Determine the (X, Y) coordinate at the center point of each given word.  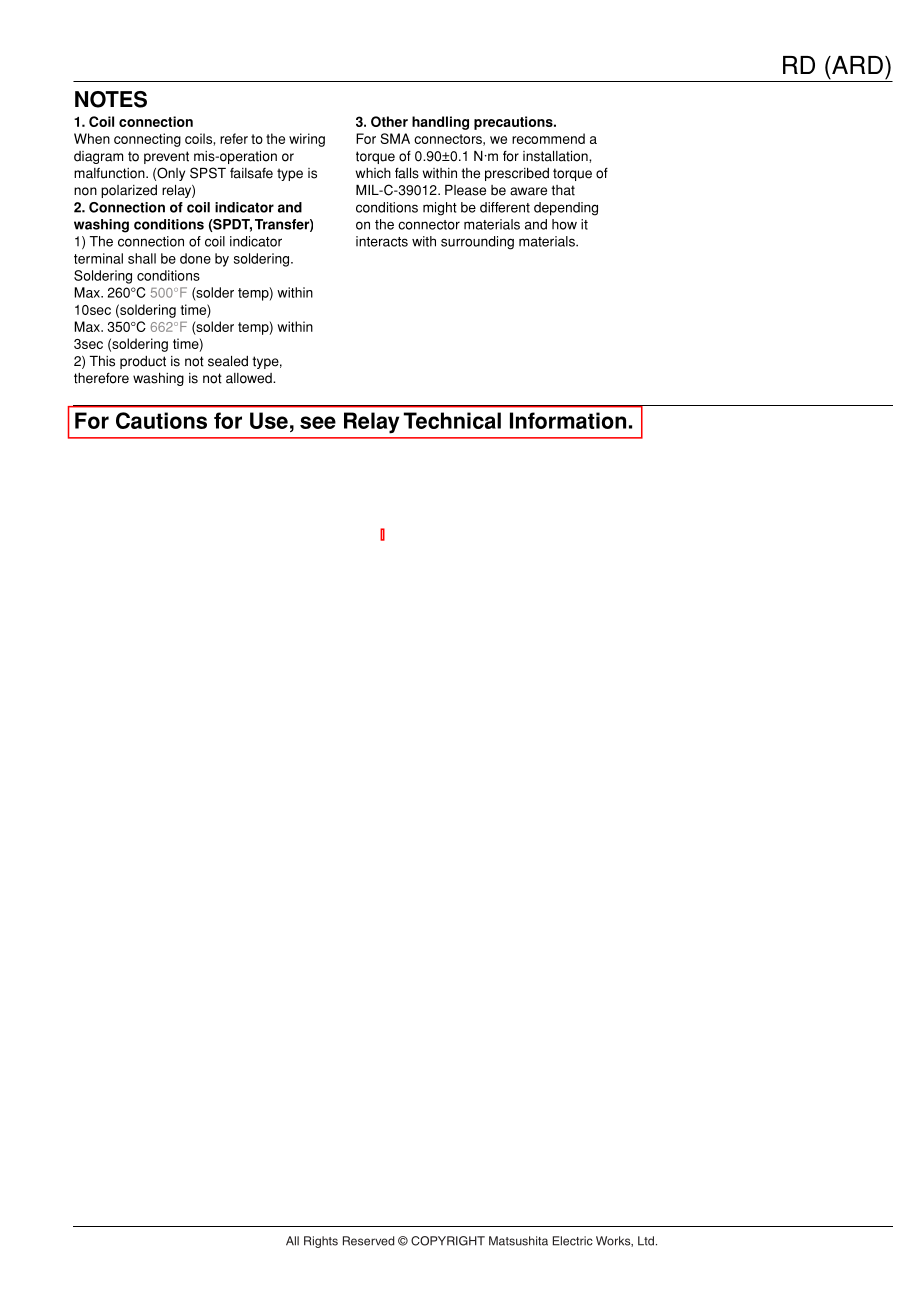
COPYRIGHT (448, 1241)
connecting (147, 140)
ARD (856, 65)
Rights (321, 1242)
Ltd (646, 1241)
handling (440, 123)
